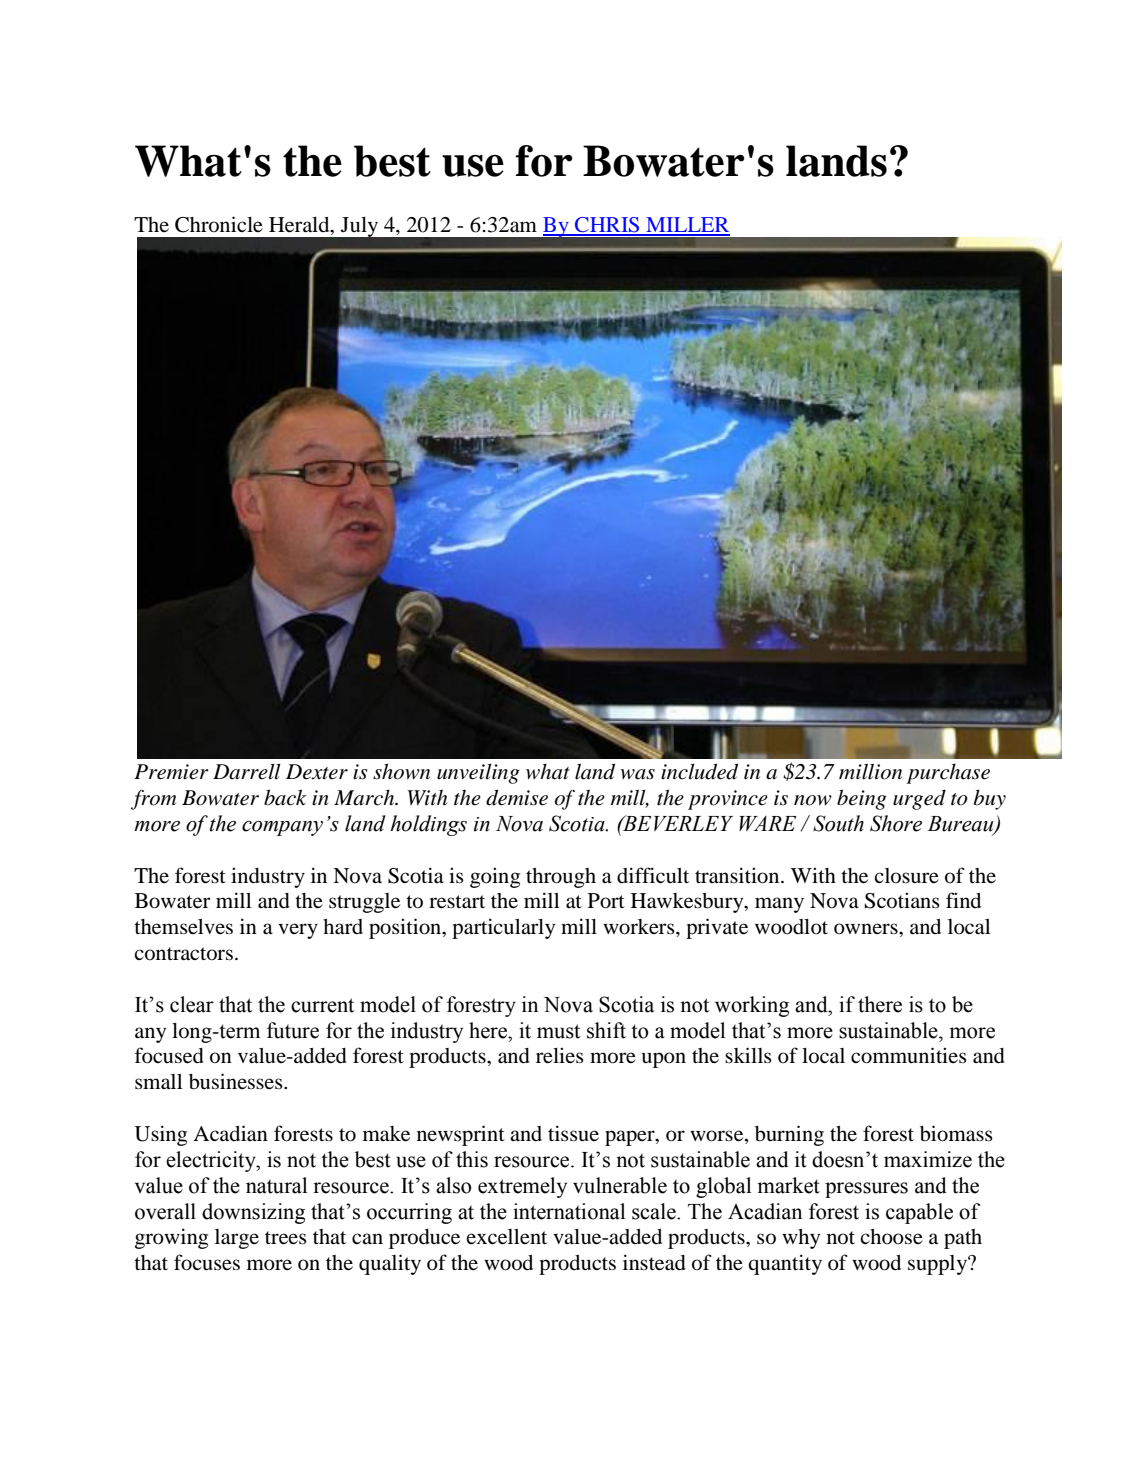  What do you see at coordinates (637, 774) in the screenshot?
I see `was` at bounding box center [637, 774].
